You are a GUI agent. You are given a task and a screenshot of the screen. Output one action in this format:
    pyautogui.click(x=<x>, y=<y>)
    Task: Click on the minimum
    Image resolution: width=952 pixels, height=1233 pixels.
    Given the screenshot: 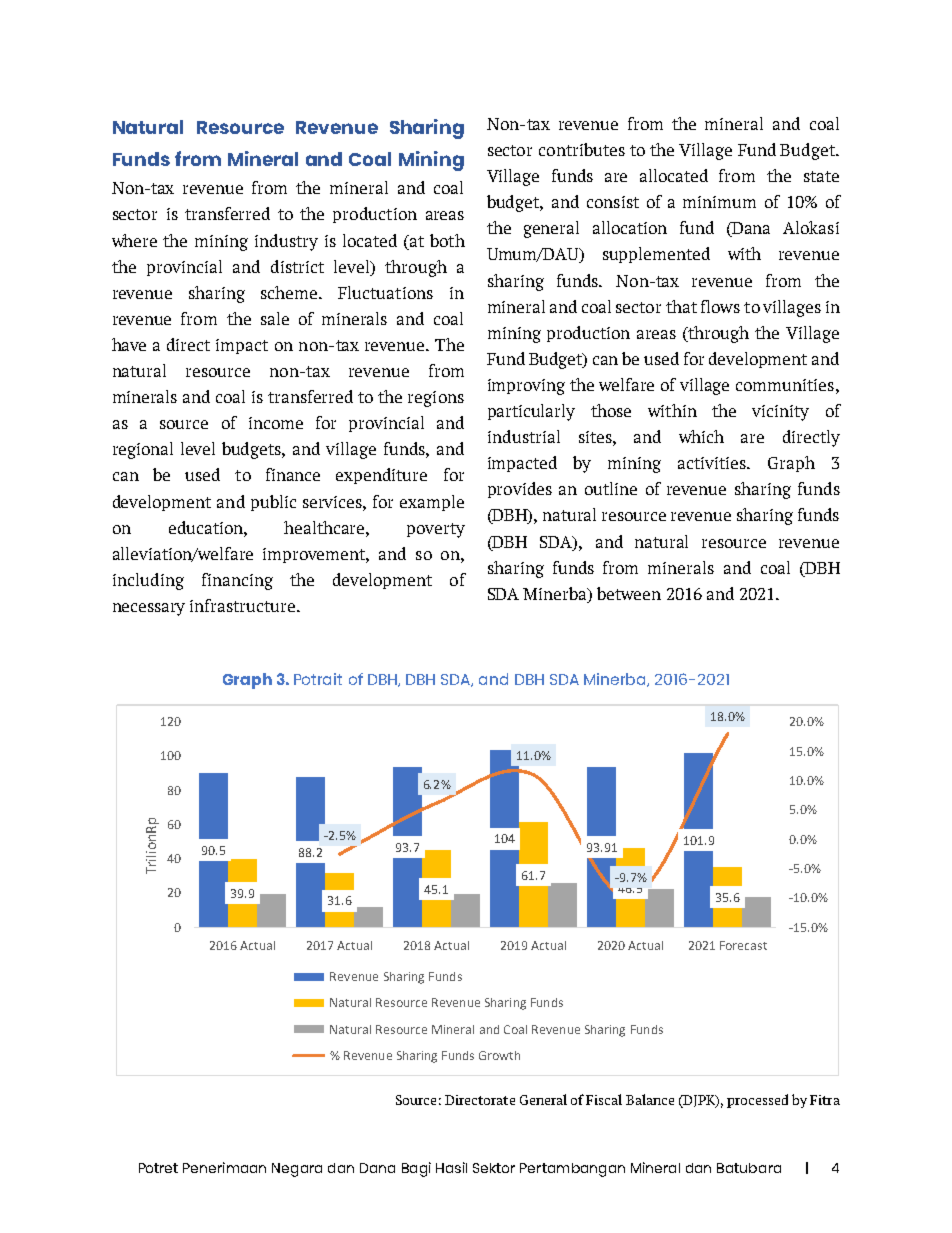 What is the action you would take?
    pyautogui.click(x=719, y=202)
